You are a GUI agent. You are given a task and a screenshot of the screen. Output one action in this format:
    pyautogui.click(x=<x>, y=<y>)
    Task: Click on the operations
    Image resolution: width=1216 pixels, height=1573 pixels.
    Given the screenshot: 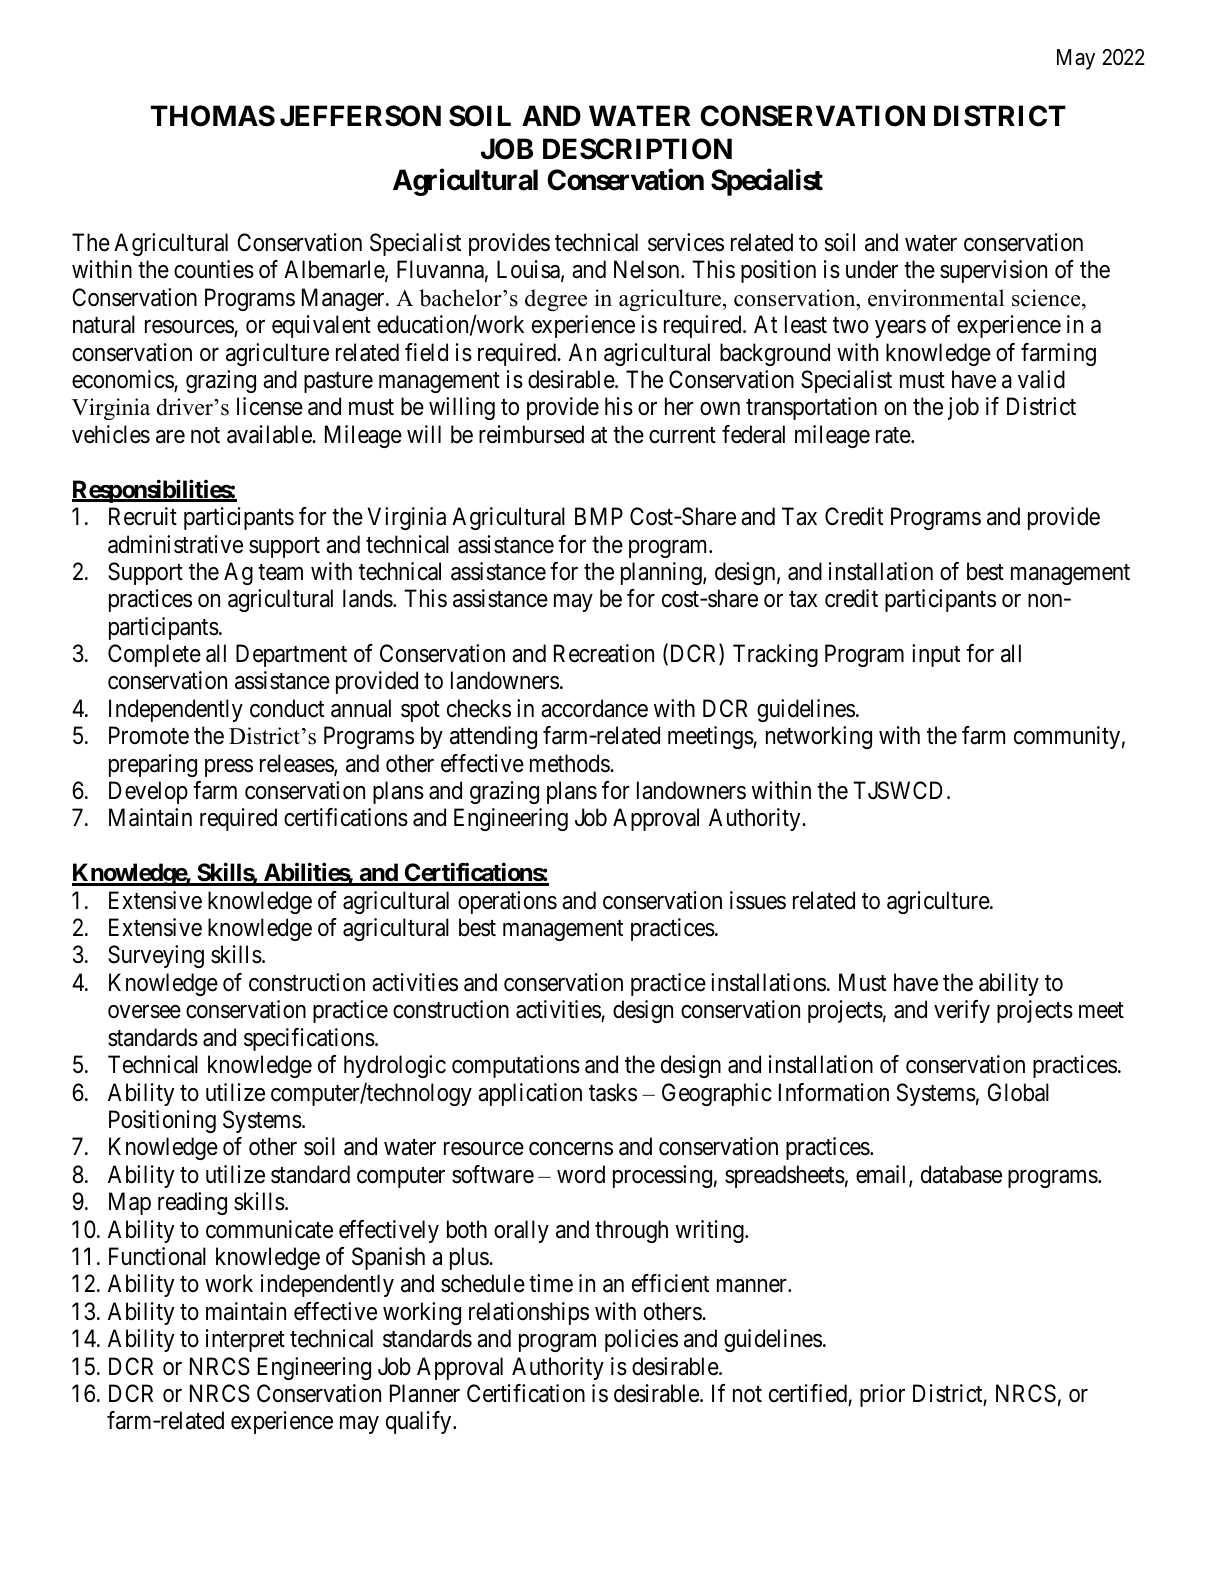 What is the action you would take?
    pyautogui.click(x=507, y=902)
